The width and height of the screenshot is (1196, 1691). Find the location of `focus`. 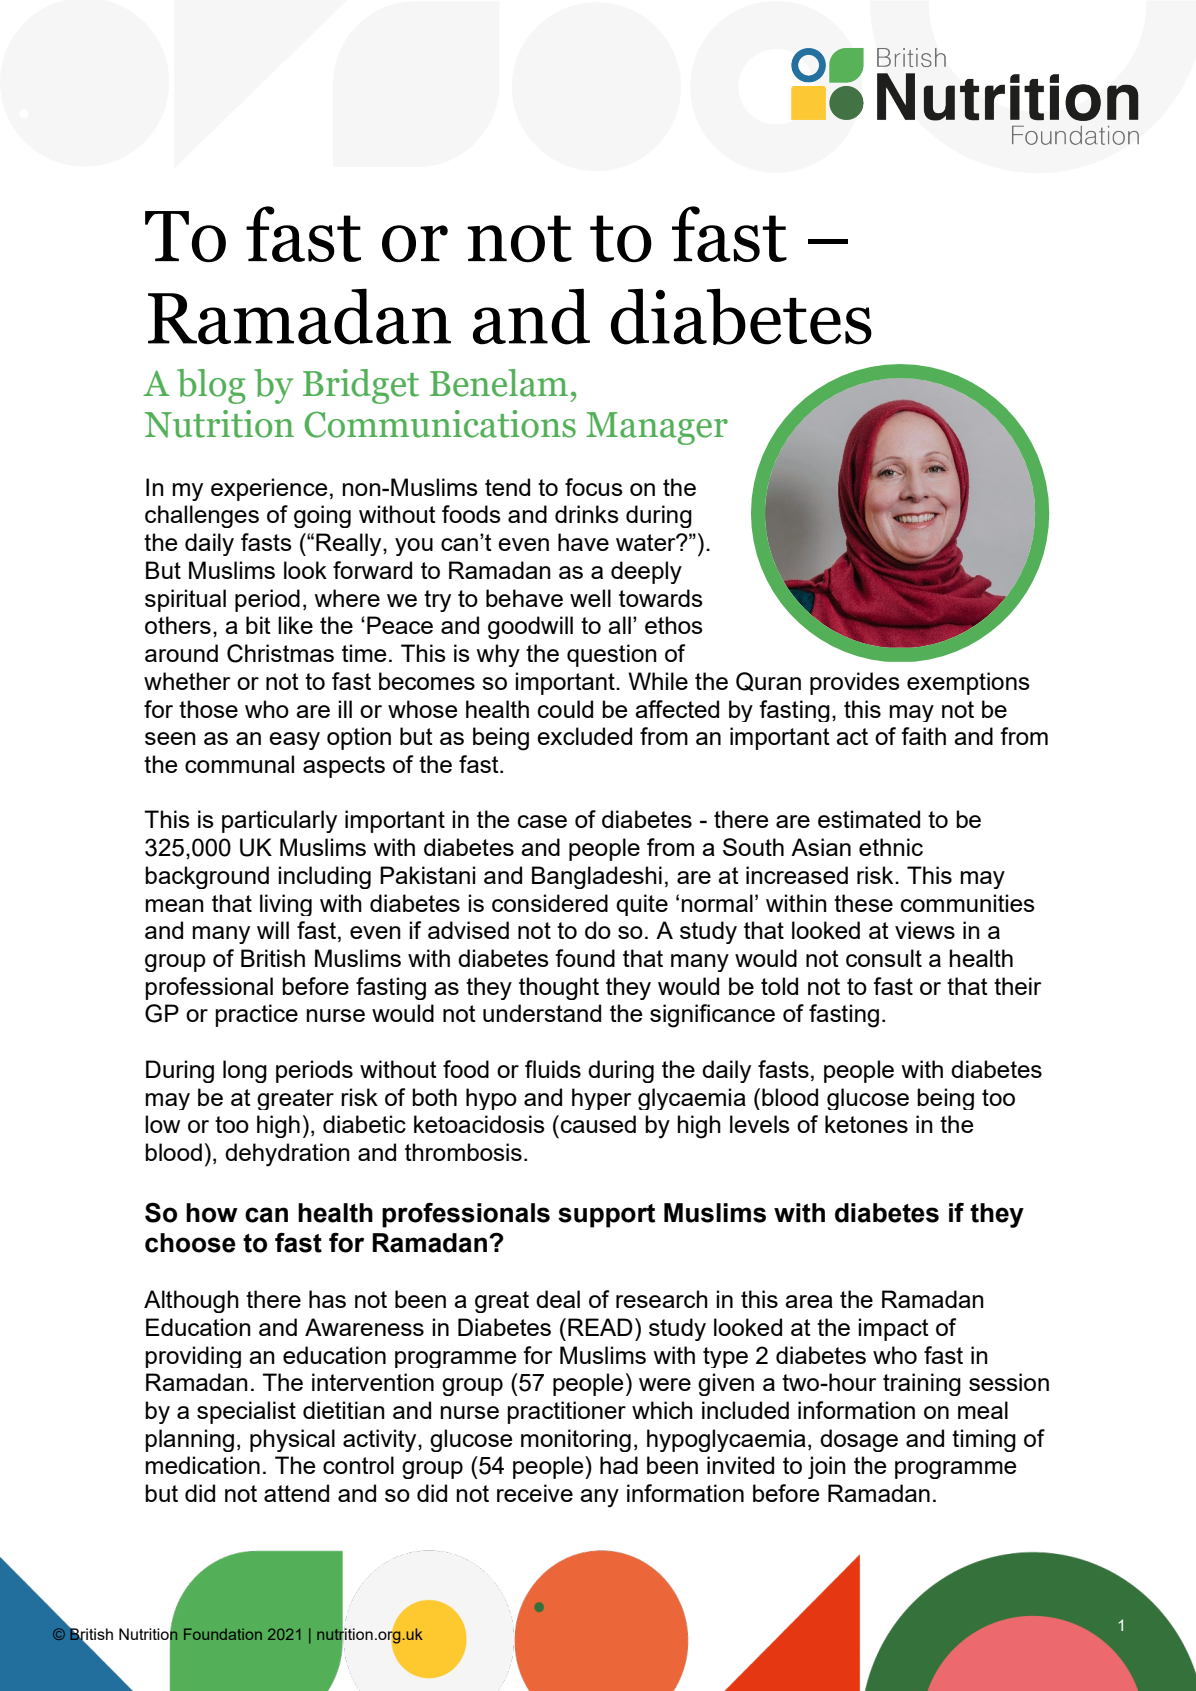

focus is located at coordinates (594, 487).
